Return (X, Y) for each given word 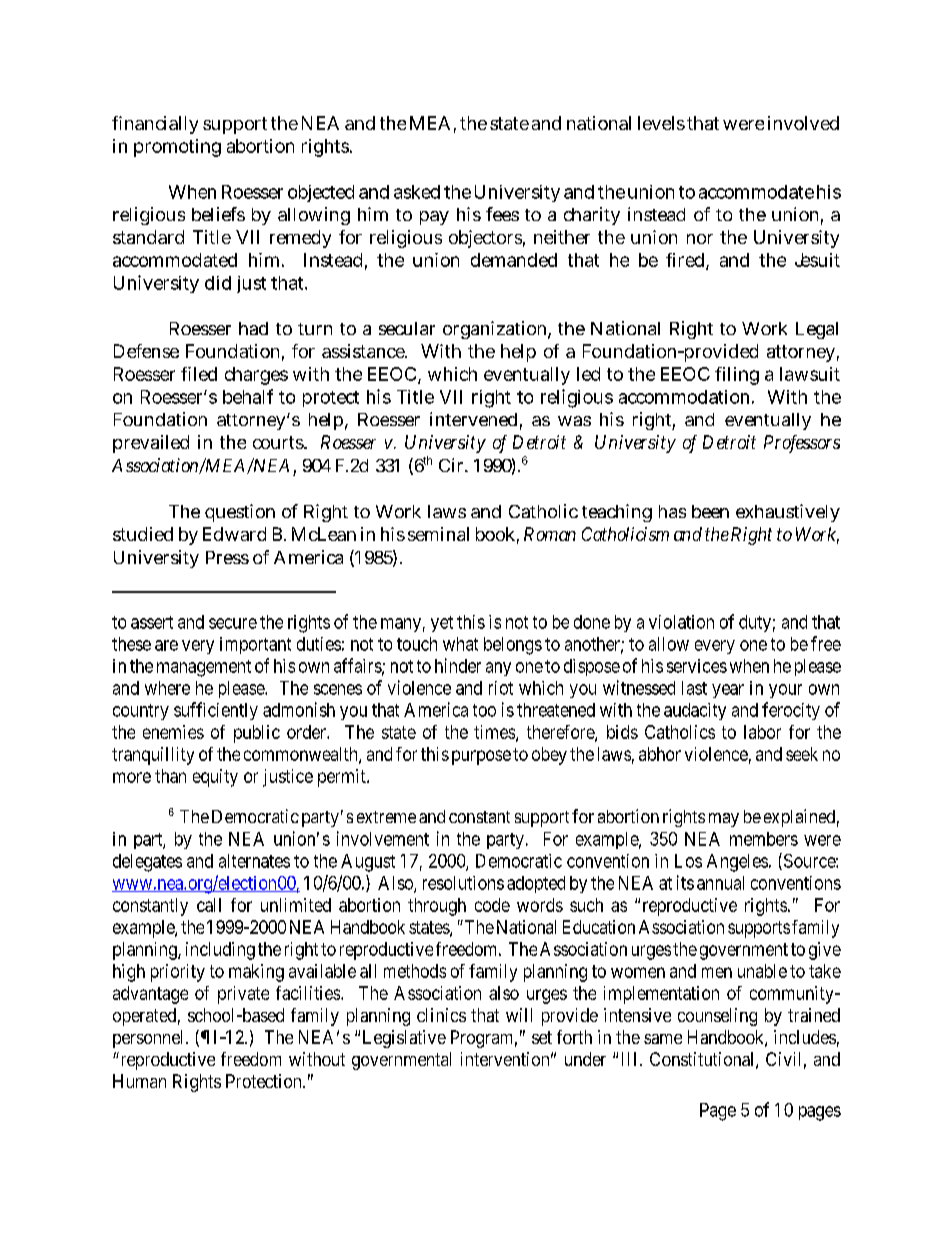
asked (417, 192)
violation (681, 622)
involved (803, 123)
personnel (150, 1039)
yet (442, 624)
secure (233, 623)
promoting (177, 148)
